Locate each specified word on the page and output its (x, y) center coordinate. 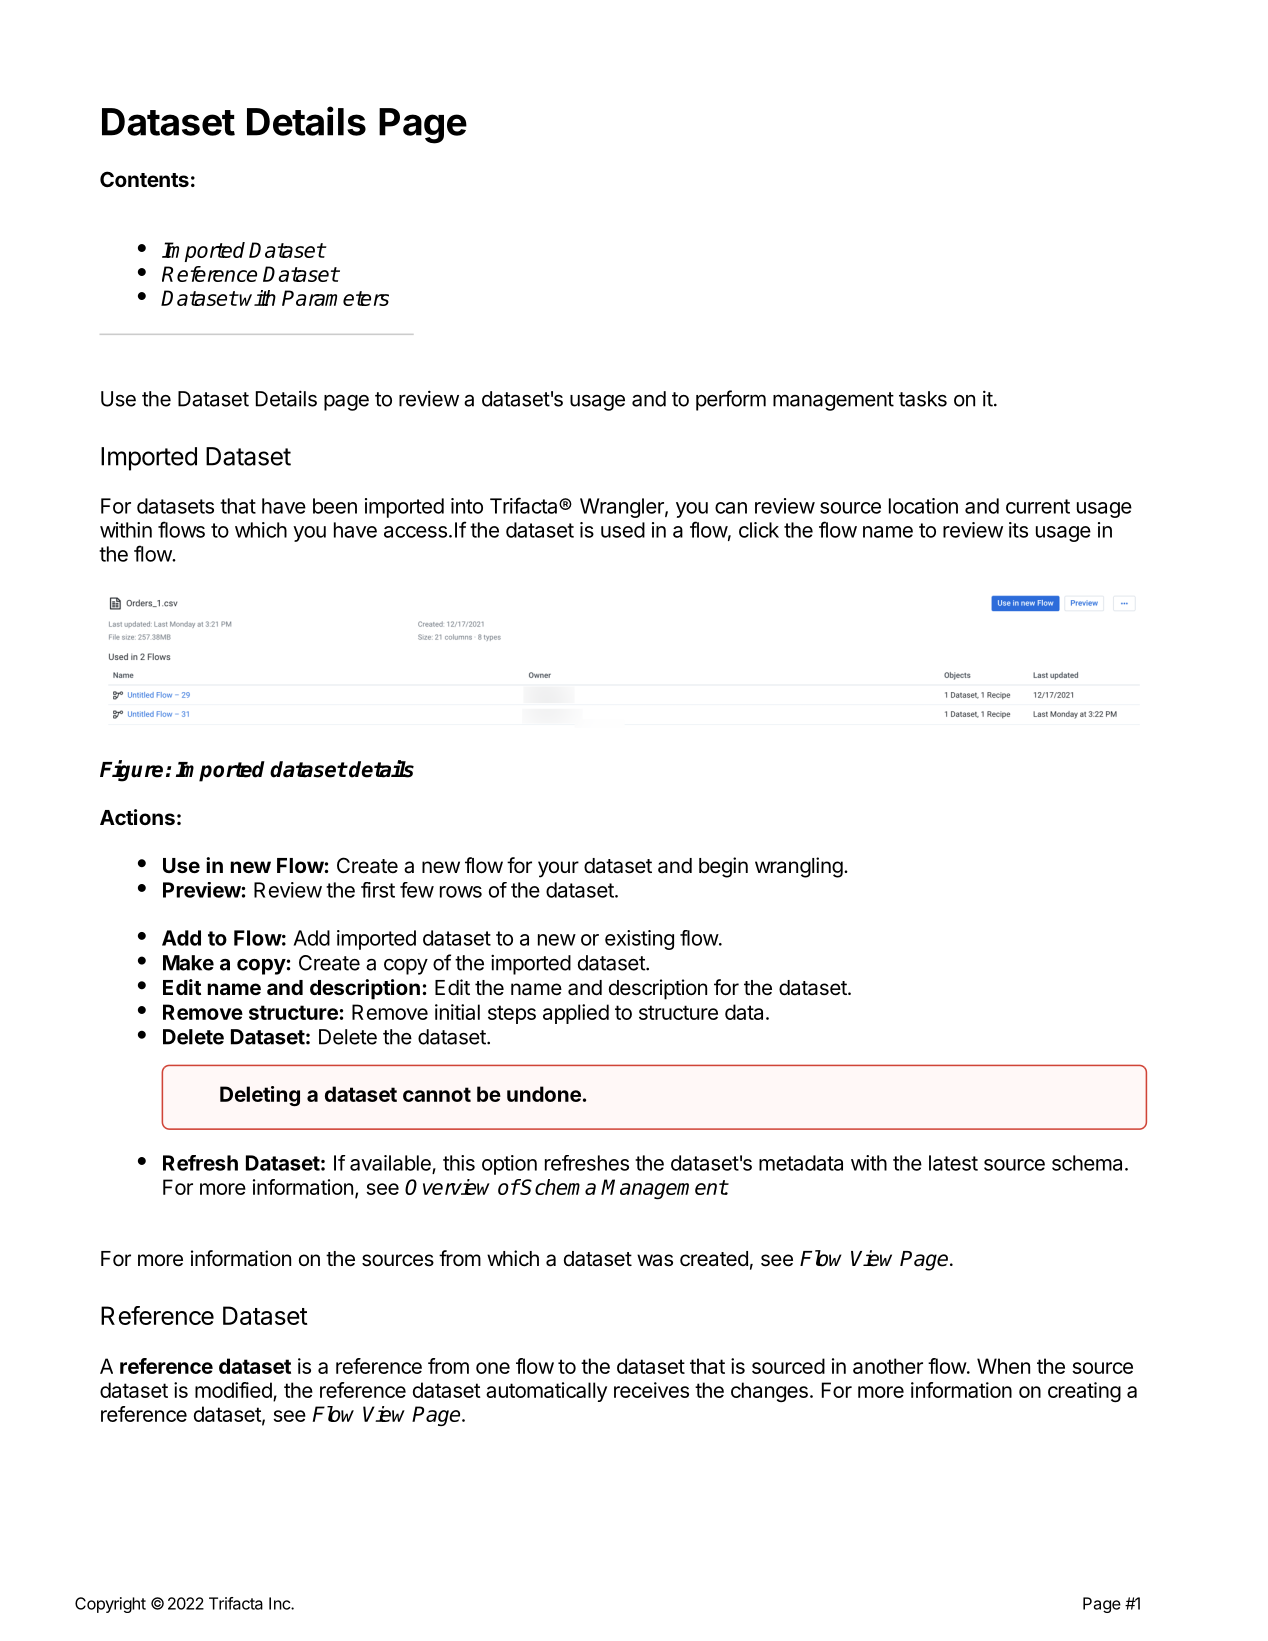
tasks (923, 399)
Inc (280, 1603)
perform (731, 400)
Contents (144, 179)
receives (651, 1390)
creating (1084, 1392)
